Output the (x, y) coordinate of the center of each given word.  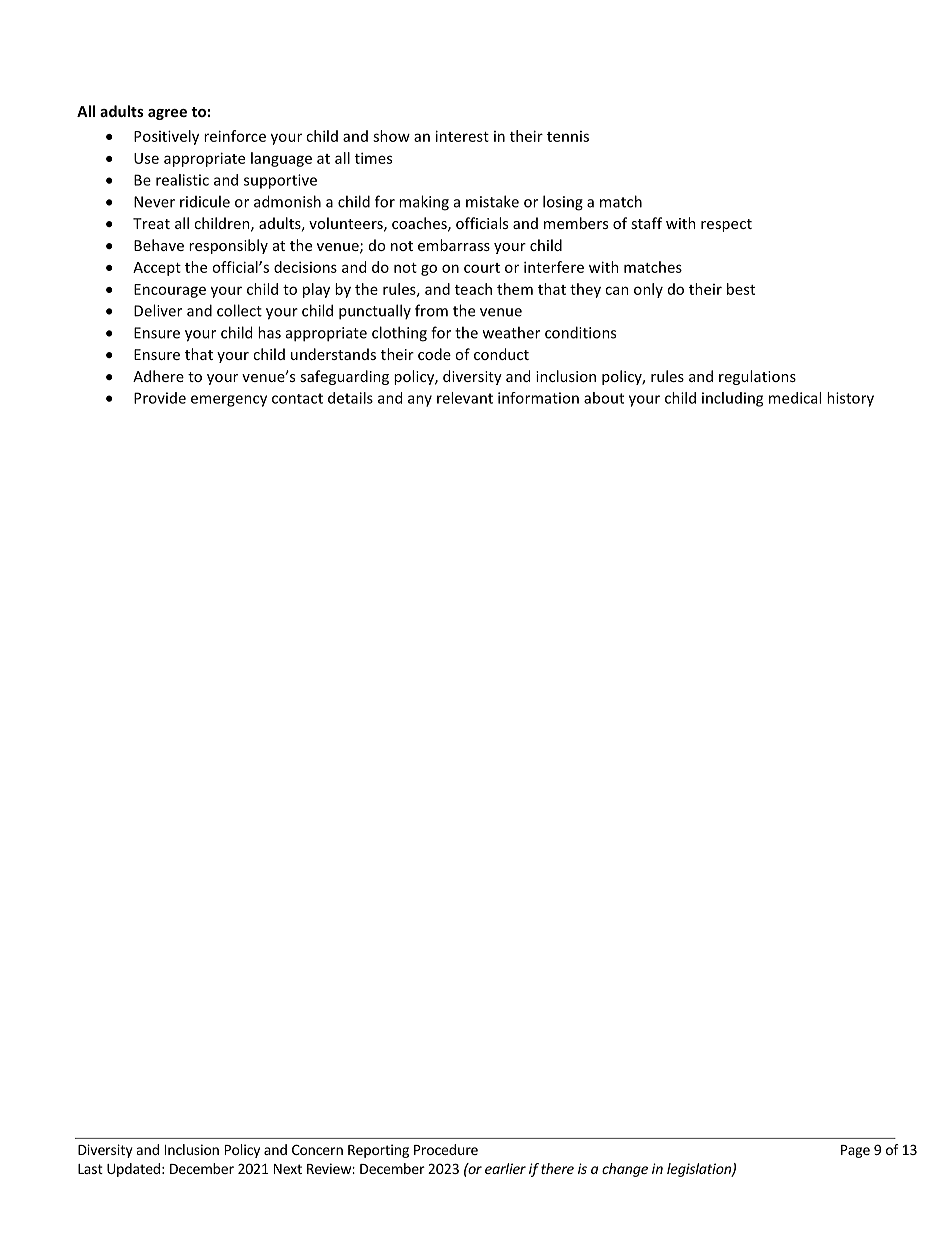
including (732, 399)
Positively (166, 137)
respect (726, 225)
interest (462, 136)
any (420, 401)
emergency (229, 401)
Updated (133, 1170)
